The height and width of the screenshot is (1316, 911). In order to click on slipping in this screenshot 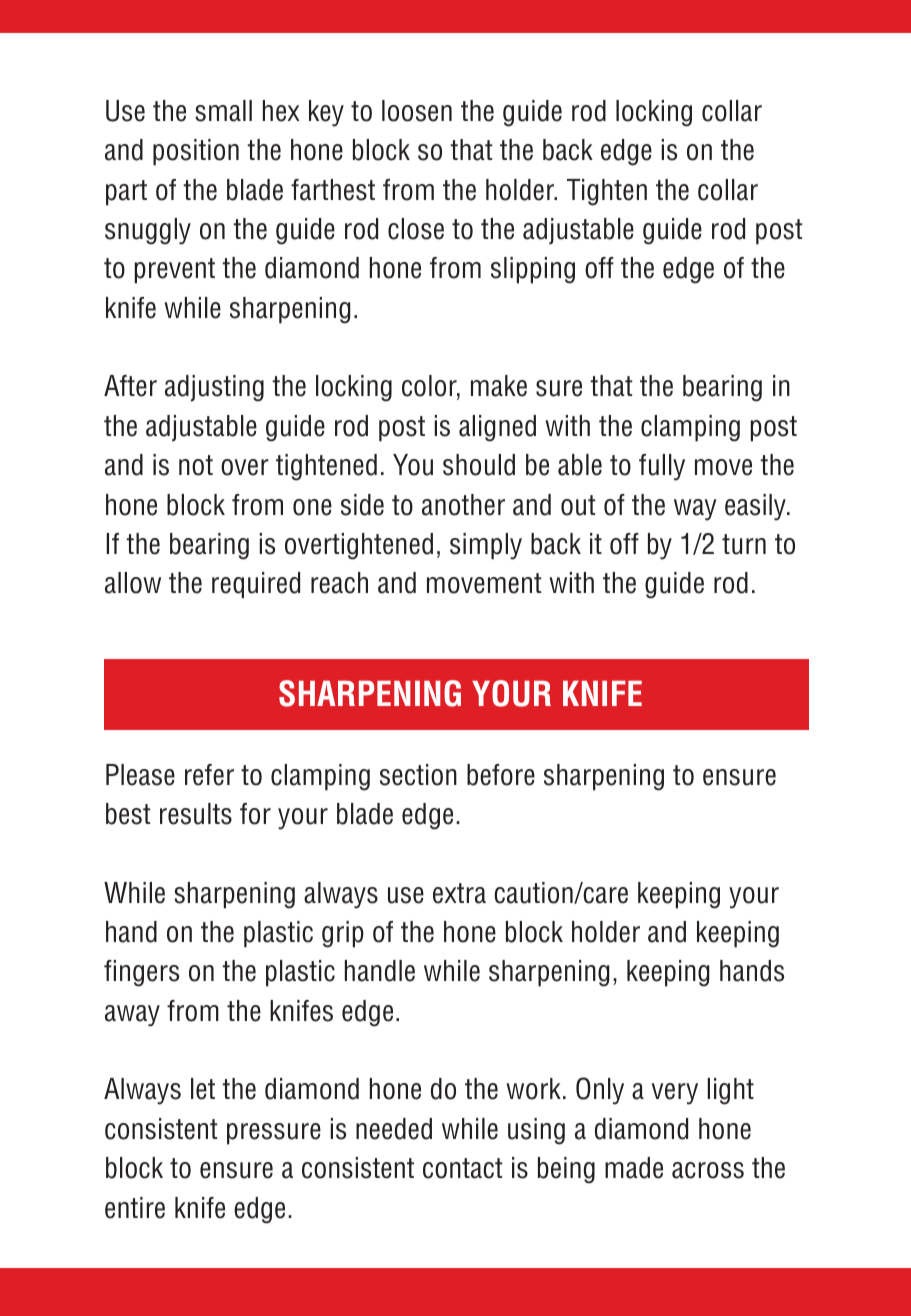, I will do `click(533, 270)`.
